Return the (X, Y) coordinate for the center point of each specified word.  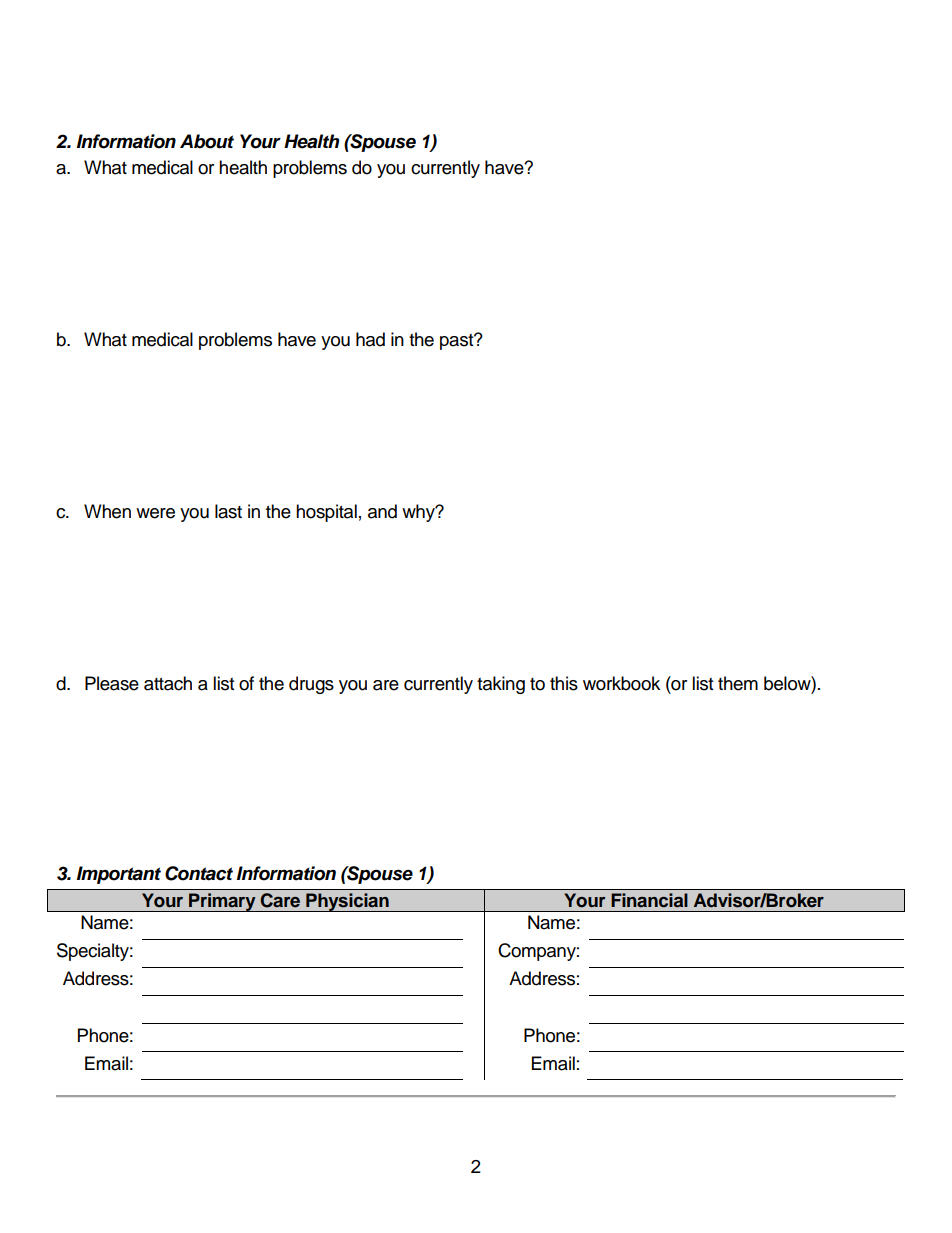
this (564, 683)
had (370, 339)
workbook (621, 683)
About (207, 141)
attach (168, 683)
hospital (326, 513)
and (382, 511)
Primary (222, 902)
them (738, 683)
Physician (347, 902)
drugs (311, 685)
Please (112, 683)
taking (501, 685)
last (228, 511)
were (155, 513)
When (107, 511)
